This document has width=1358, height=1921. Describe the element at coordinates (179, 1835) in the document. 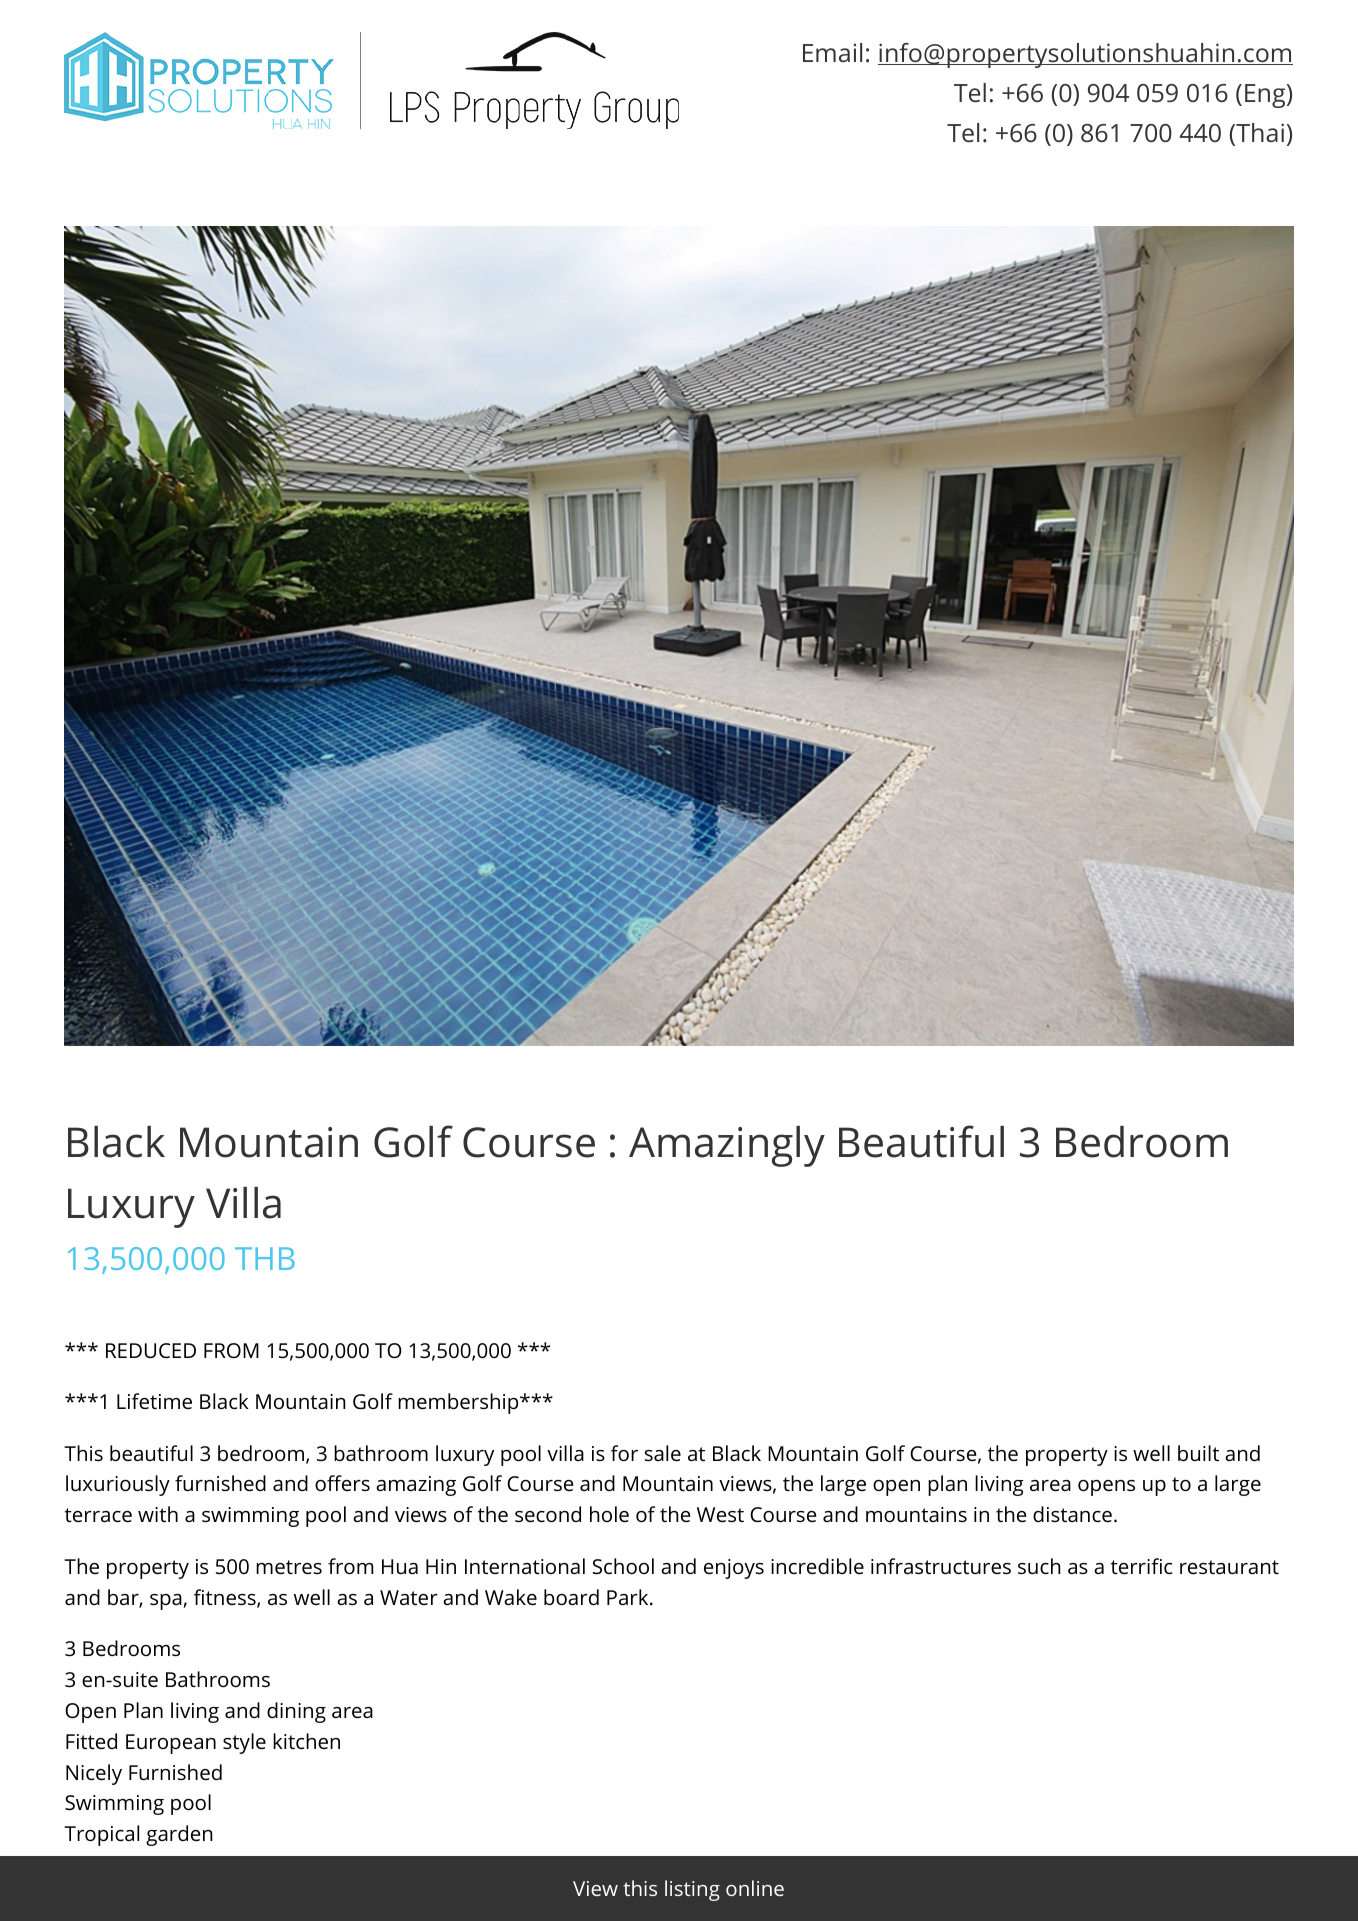

I see `garden` at that location.
